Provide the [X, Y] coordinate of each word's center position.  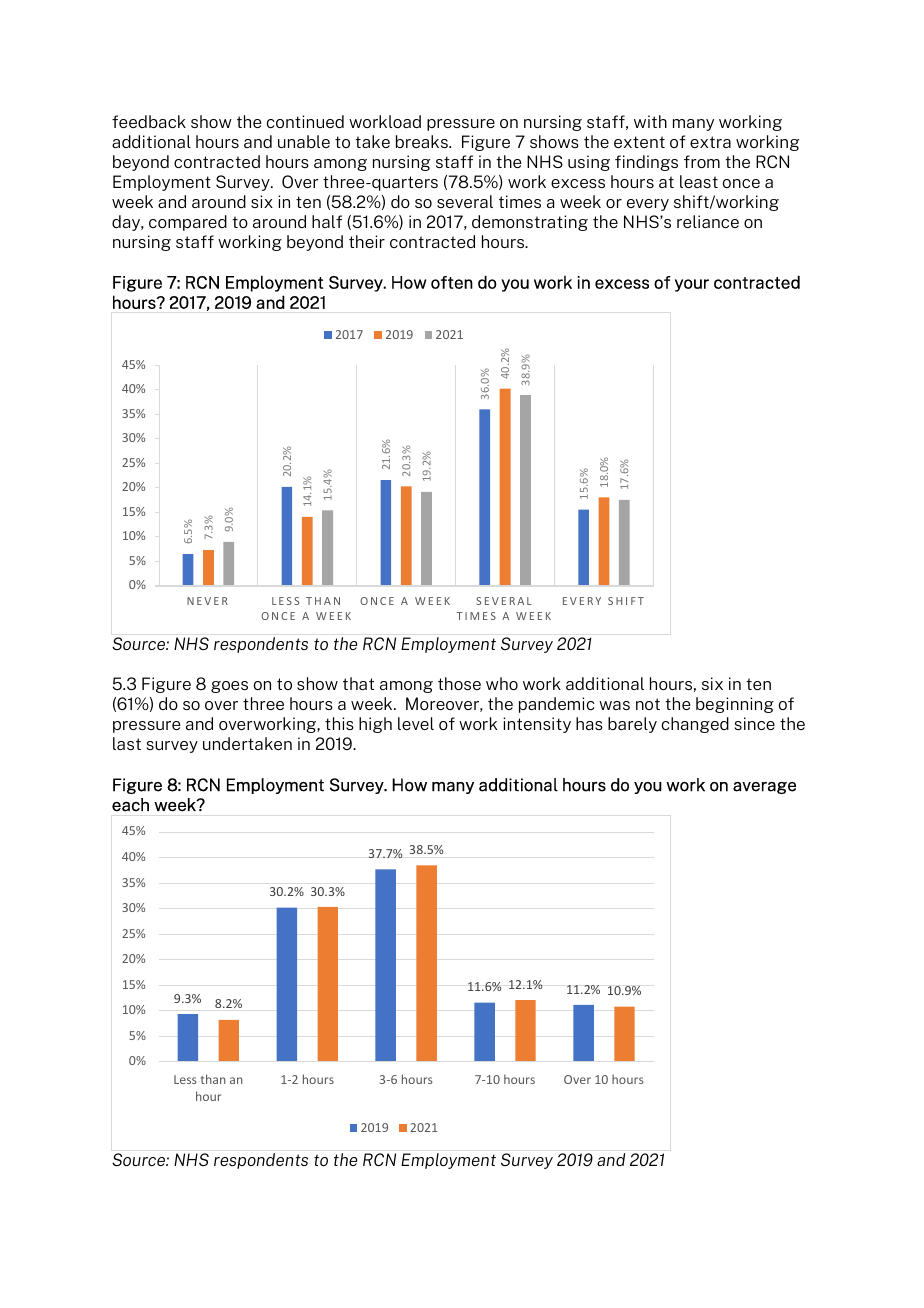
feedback [149, 121]
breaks [423, 141]
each [130, 805]
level [416, 723]
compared [188, 223]
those [459, 683]
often [452, 282]
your [692, 285]
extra [710, 142]
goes [229, 687]
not [648, 704]
